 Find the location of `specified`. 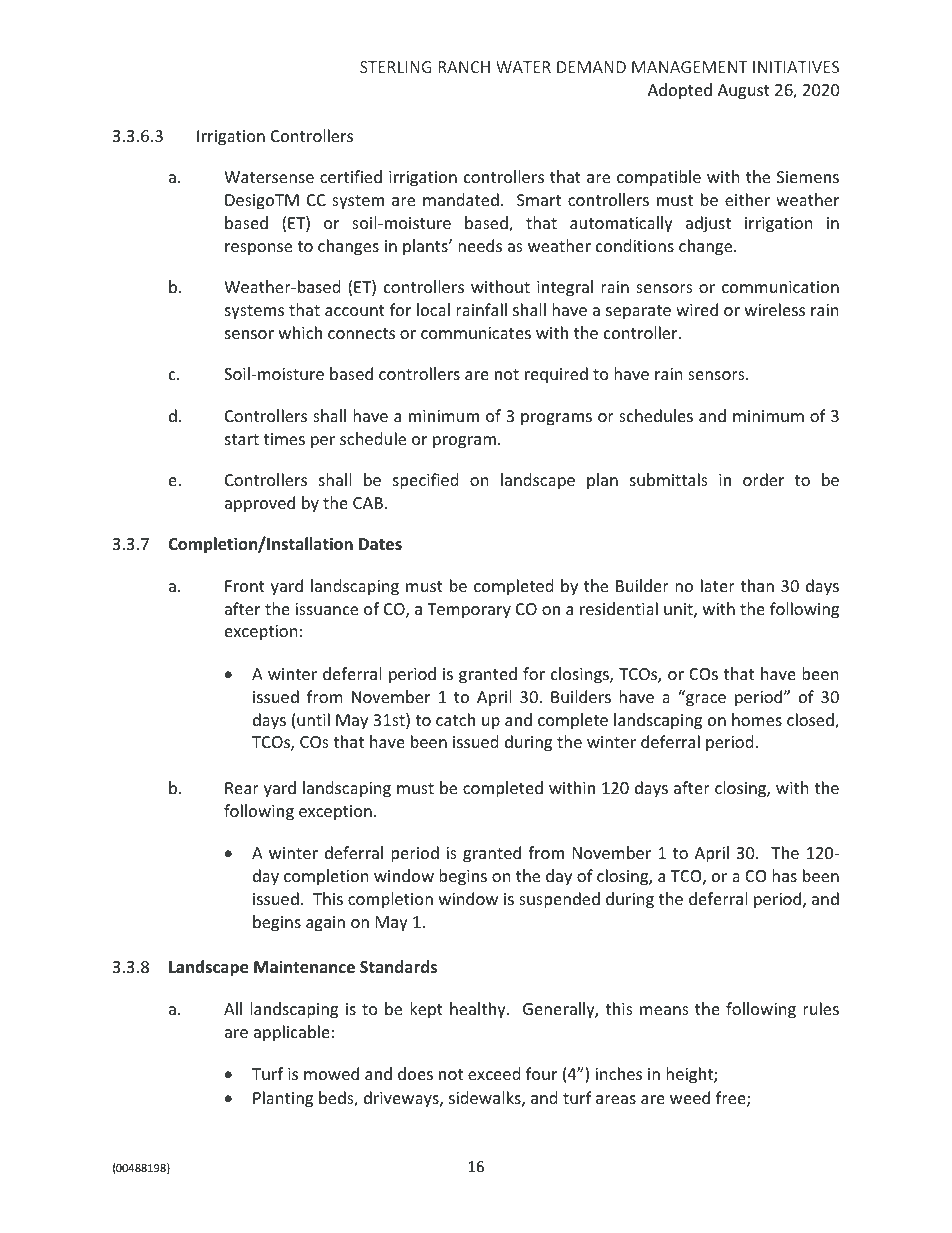

specified is located at coordinates (425, 481).
